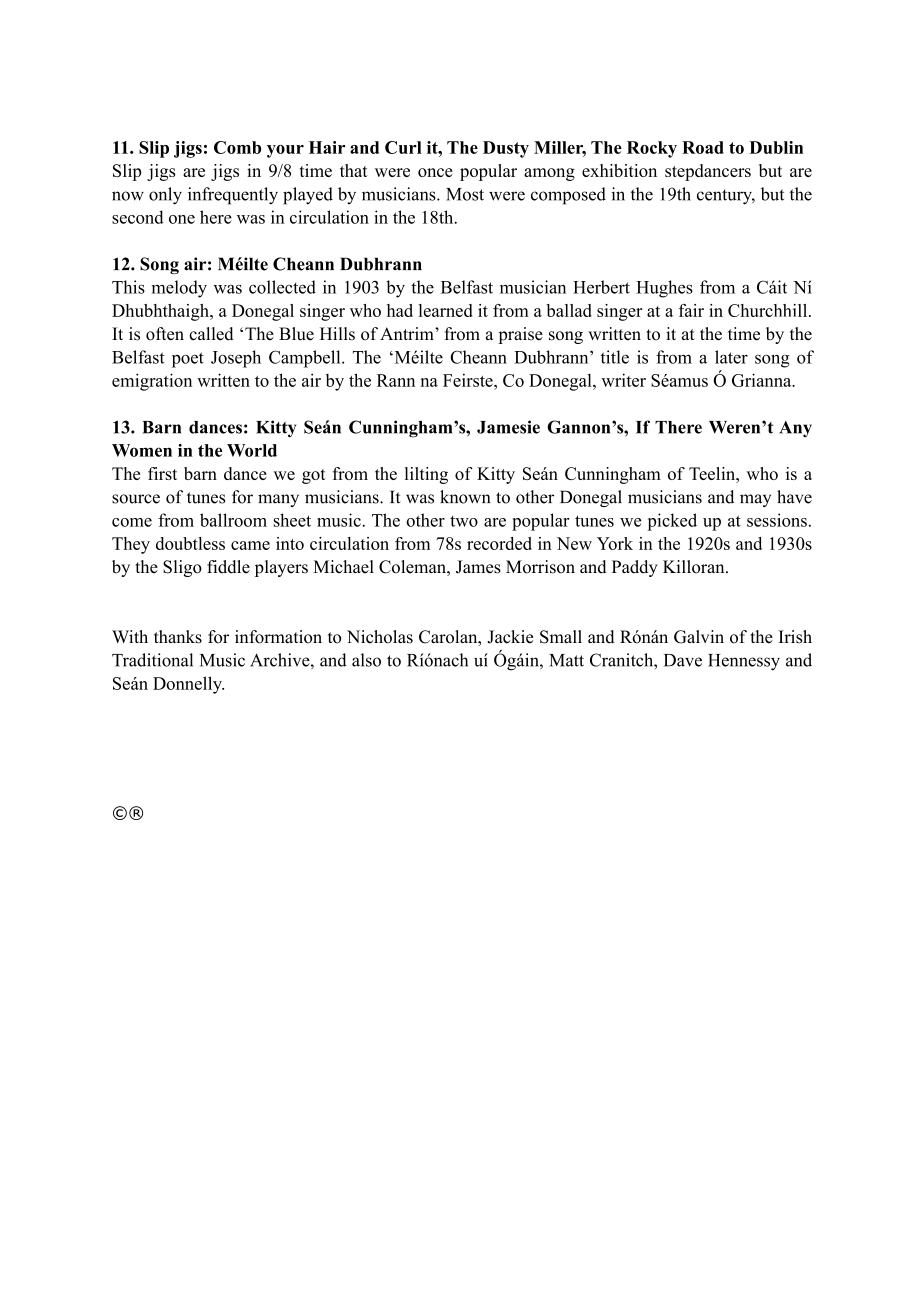  Describe the element at coordinates (426, 475) in the screenshot. I see `lilting` at that location.
